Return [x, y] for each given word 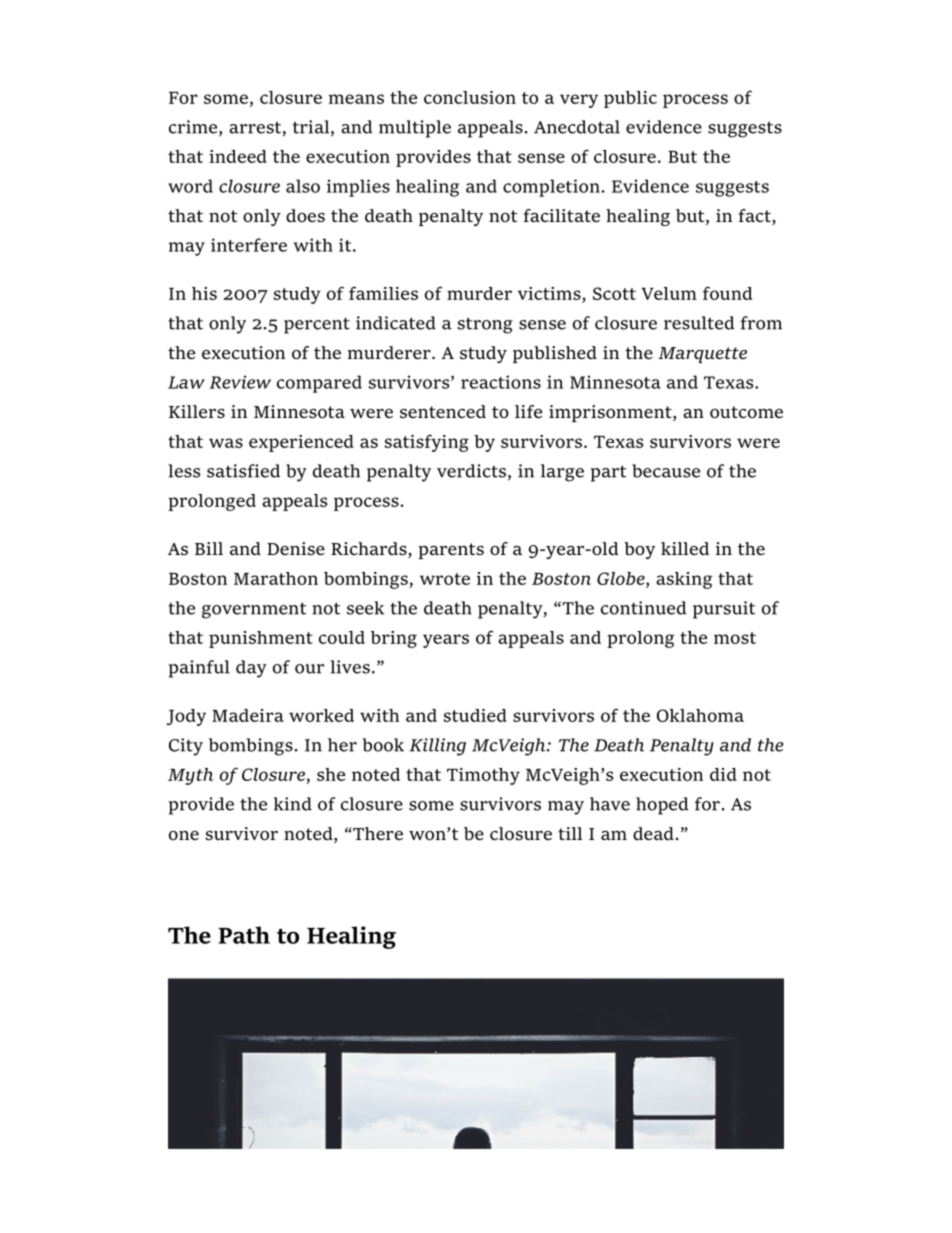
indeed [238, 156]
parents [451, 551]
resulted [699, 323]
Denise [296, 548]
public [630, 99]
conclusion [470, 97]
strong [485, 325]
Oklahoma [700, 715]
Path [244, 935]
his [204, 293]
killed [685, 548]
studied [475, 715]
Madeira [248, 715]
